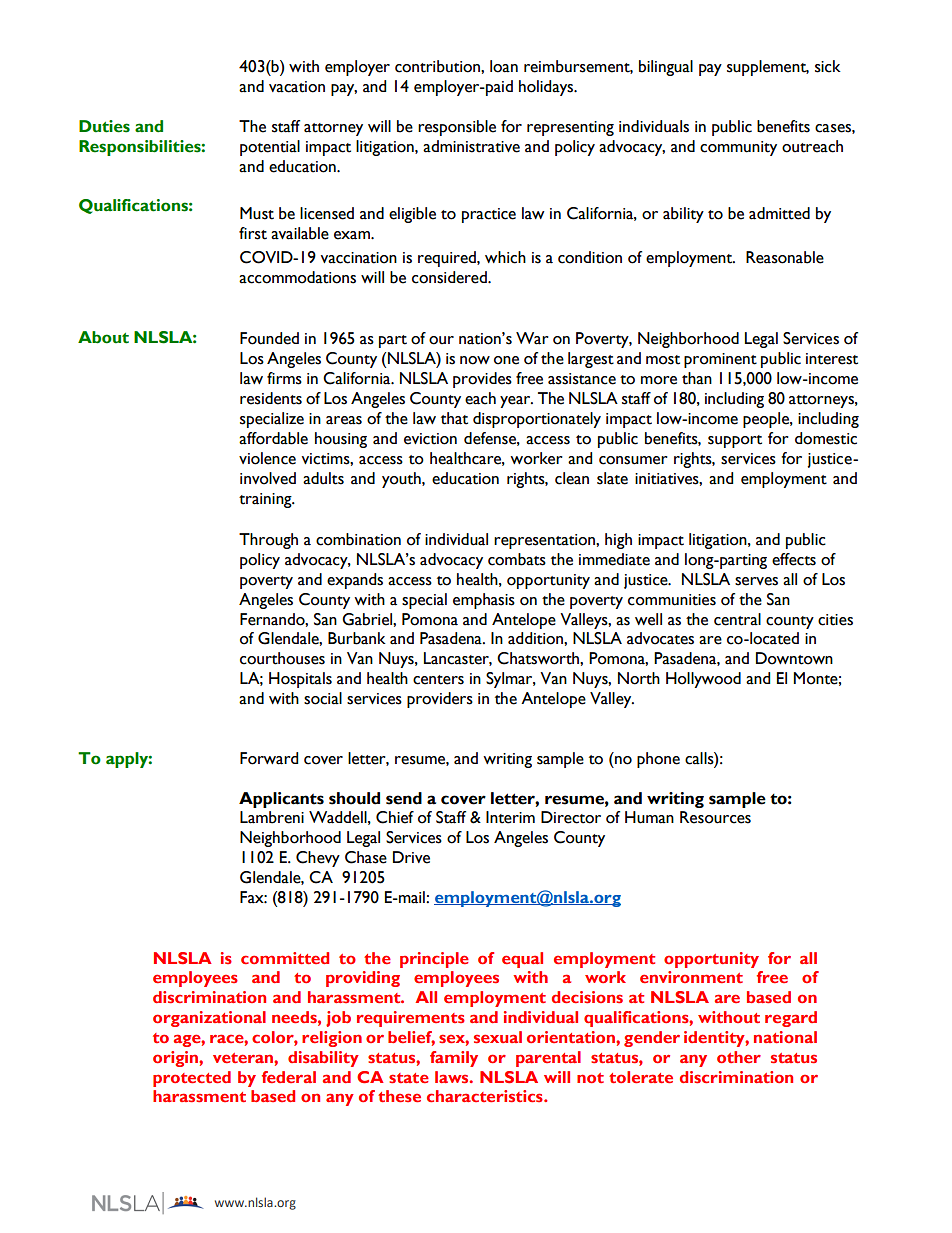 Image resolution: width=952 pixels, height=1233 pixels. I want to click on Duties, so click(104, 126).
